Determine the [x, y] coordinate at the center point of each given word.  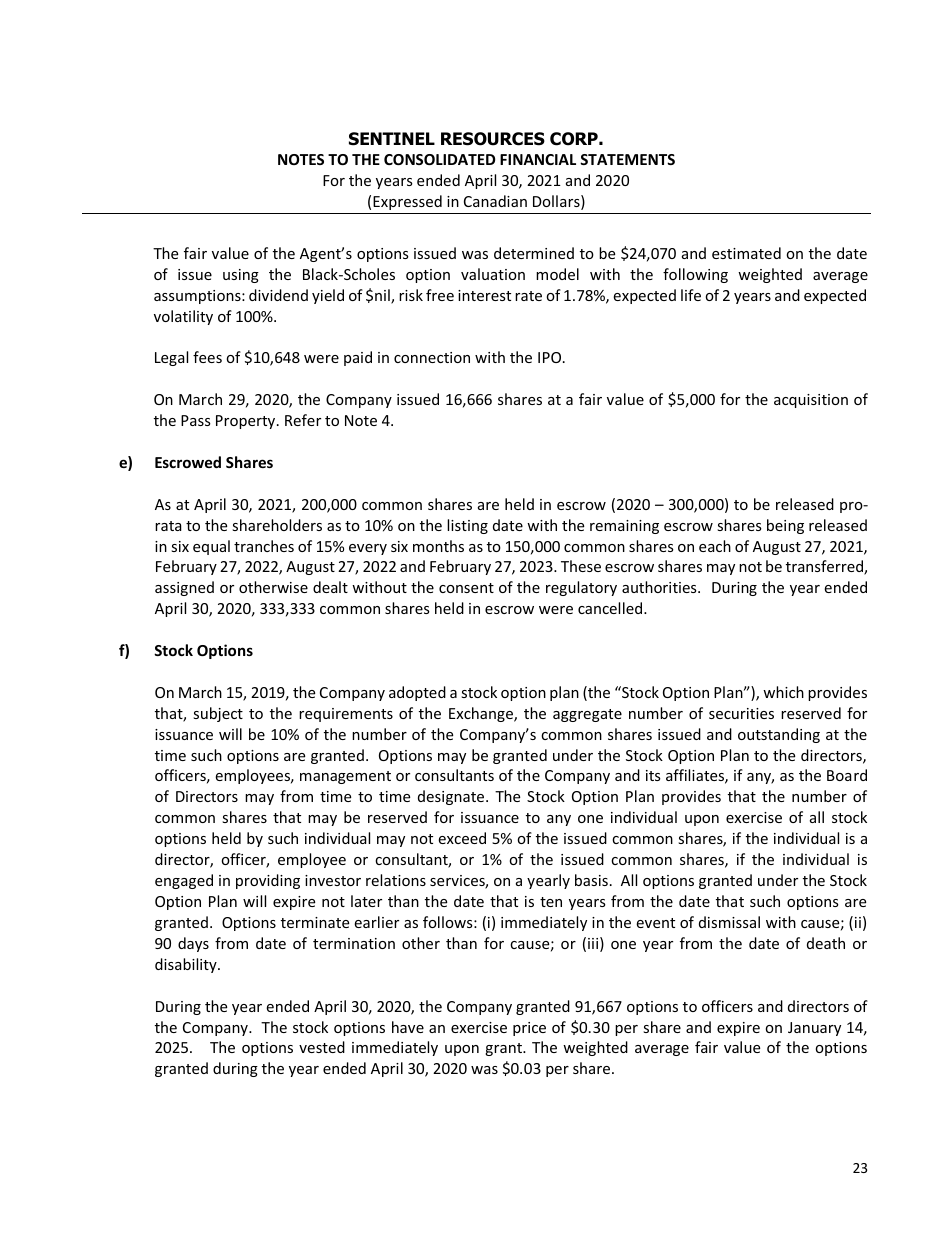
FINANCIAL [538, 159]
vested [322, 1047]
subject [218, 714]
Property [247, 422]
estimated [746, 253]
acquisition [811, 401]
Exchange [482, 714]
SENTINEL [392, 139]
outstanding [779, 735]
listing [467, 526]
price [529, 1029]
